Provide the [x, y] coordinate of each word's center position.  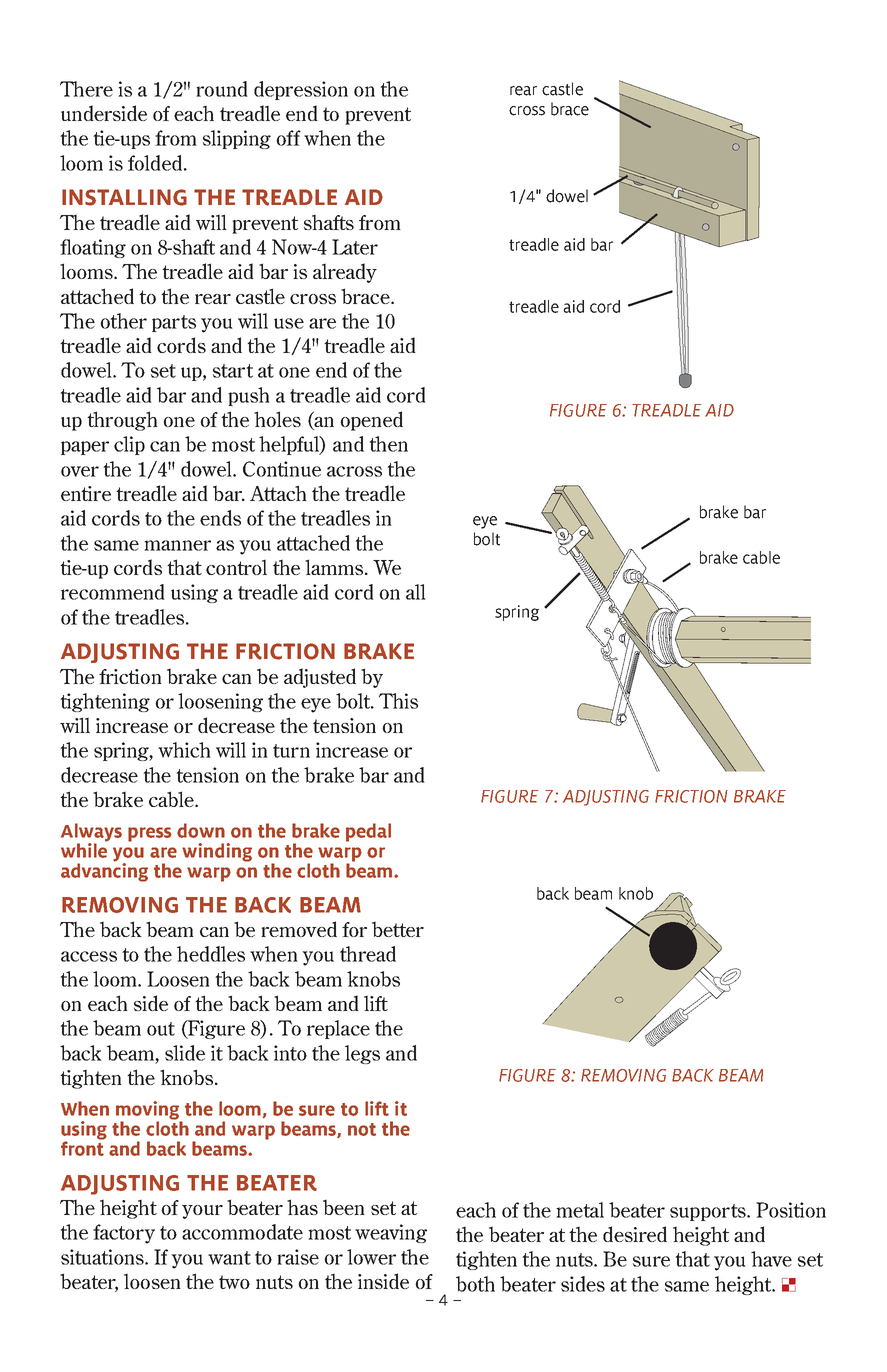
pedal [368, 832]
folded [156, 163]
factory [124, 1234]
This [398, 701]
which [184, 750]
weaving [391, 1233]
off [288, 138]
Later [355, 247]
